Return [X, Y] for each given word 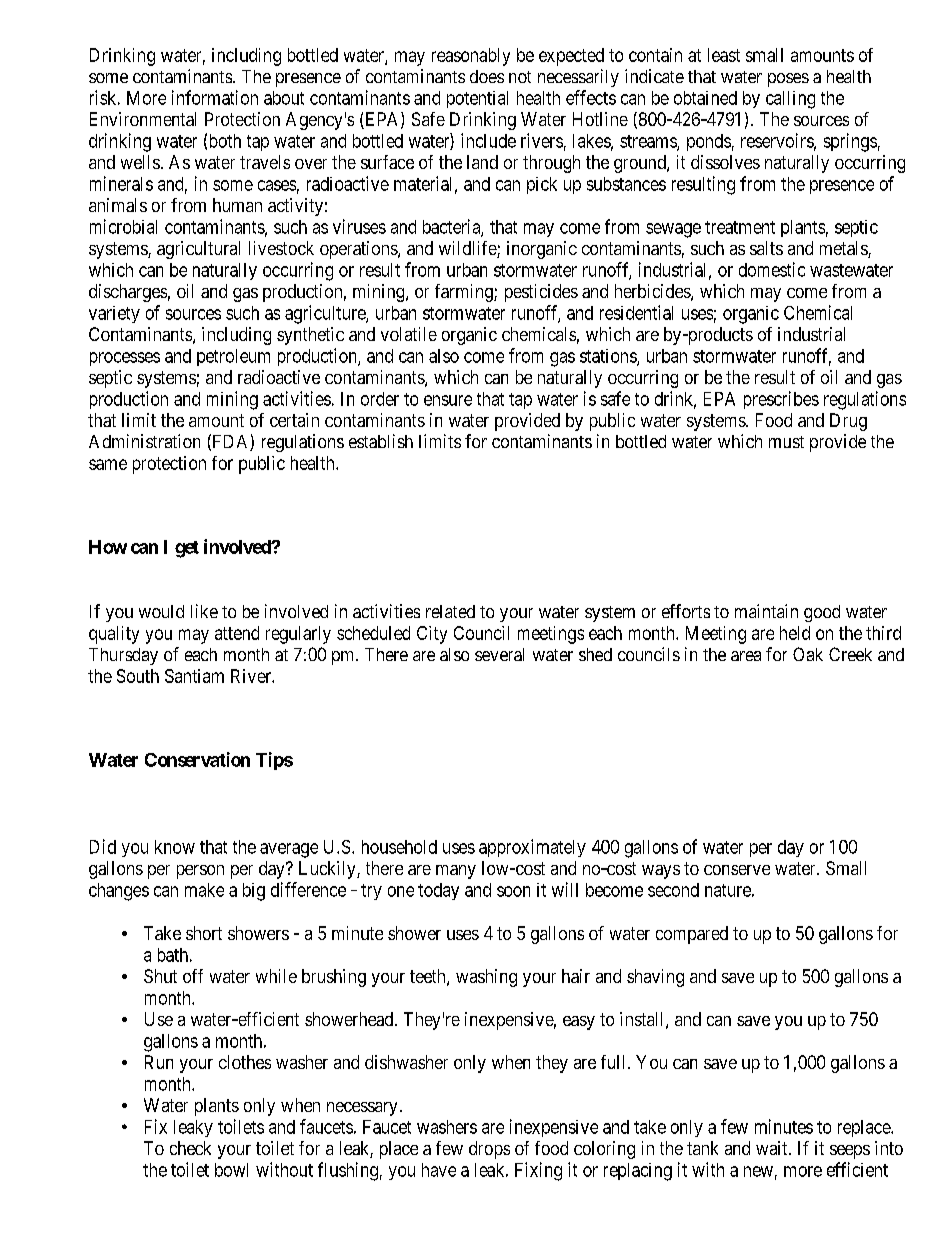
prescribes [781, 400]
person [200, 872]
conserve [737, 870]
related [450, 611]
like [204, 611]
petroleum [233, 357]
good [822, 613]
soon [513, 891]
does [487, 76]
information [215, 97]
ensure [448, 400]
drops [489, 1150]
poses [788, 80]
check [190, 1148]
